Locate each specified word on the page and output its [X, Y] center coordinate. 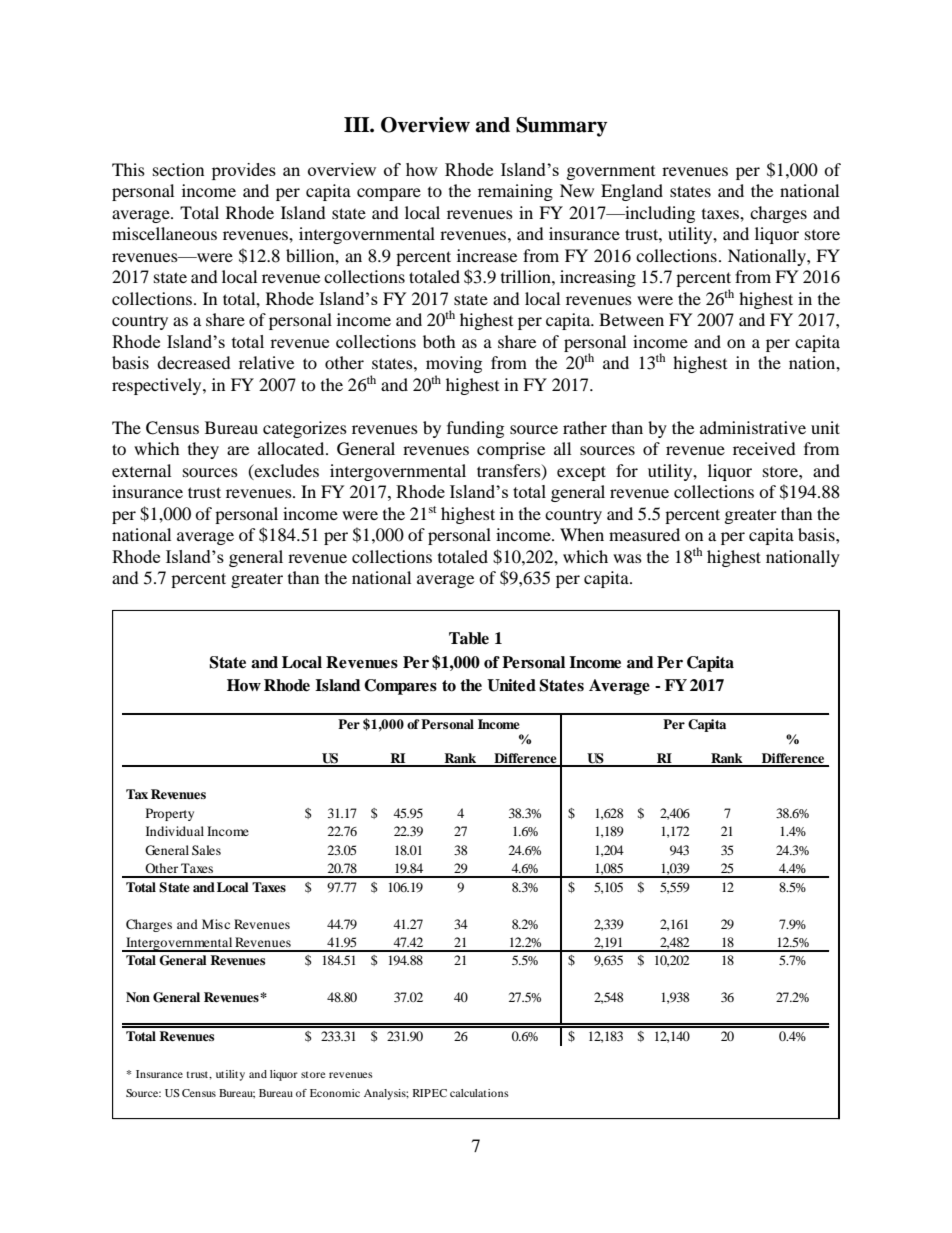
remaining [515, 192]
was [627, 558]
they [203, 450]
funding [475, 429]
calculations [479, 1093]
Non [138, 997]
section [178, 169]
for [627, 470]
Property [170, 814]
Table [469, 638]
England [632, 192]
